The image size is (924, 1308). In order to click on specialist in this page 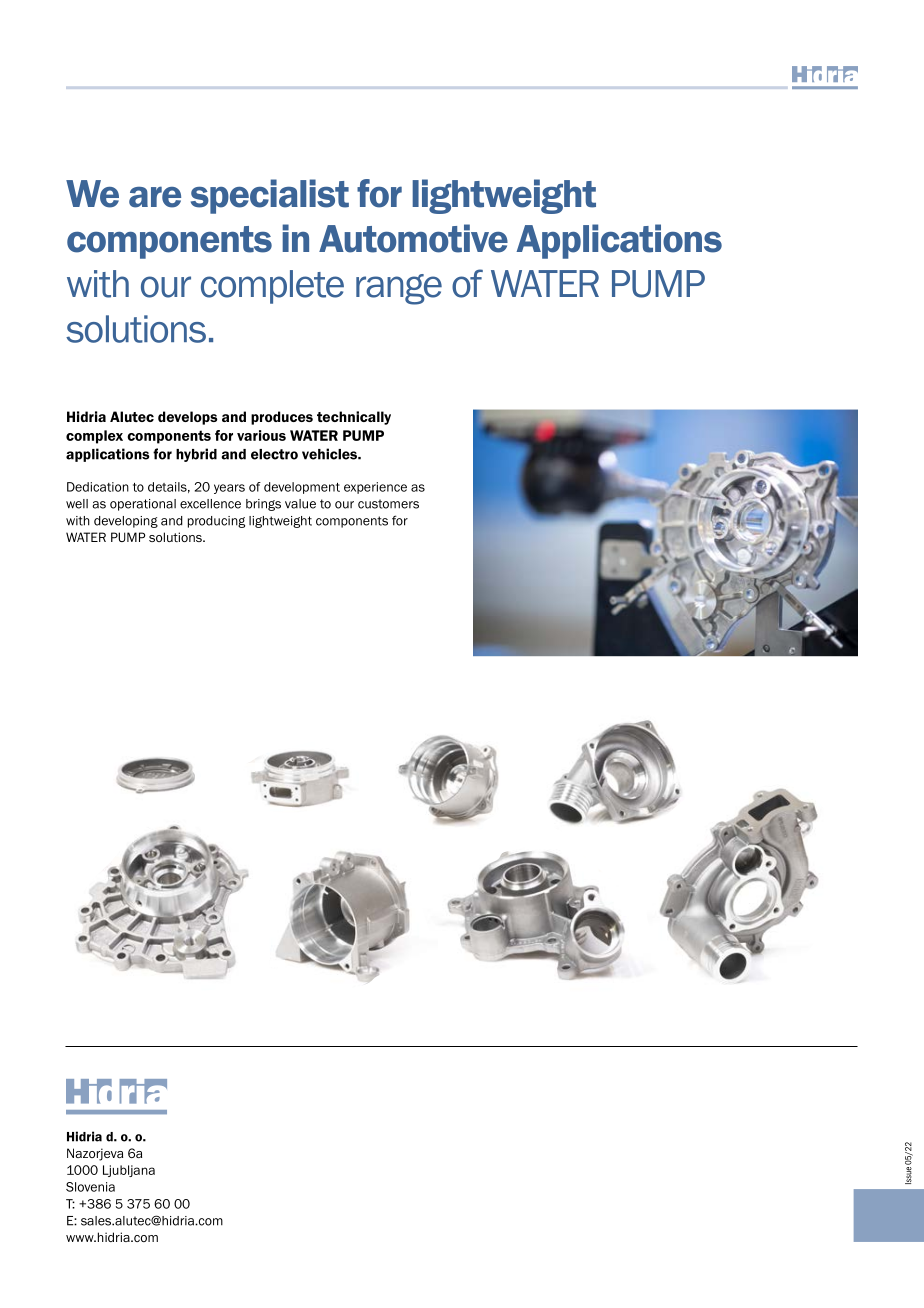, I will do `click(270, 196)`.
